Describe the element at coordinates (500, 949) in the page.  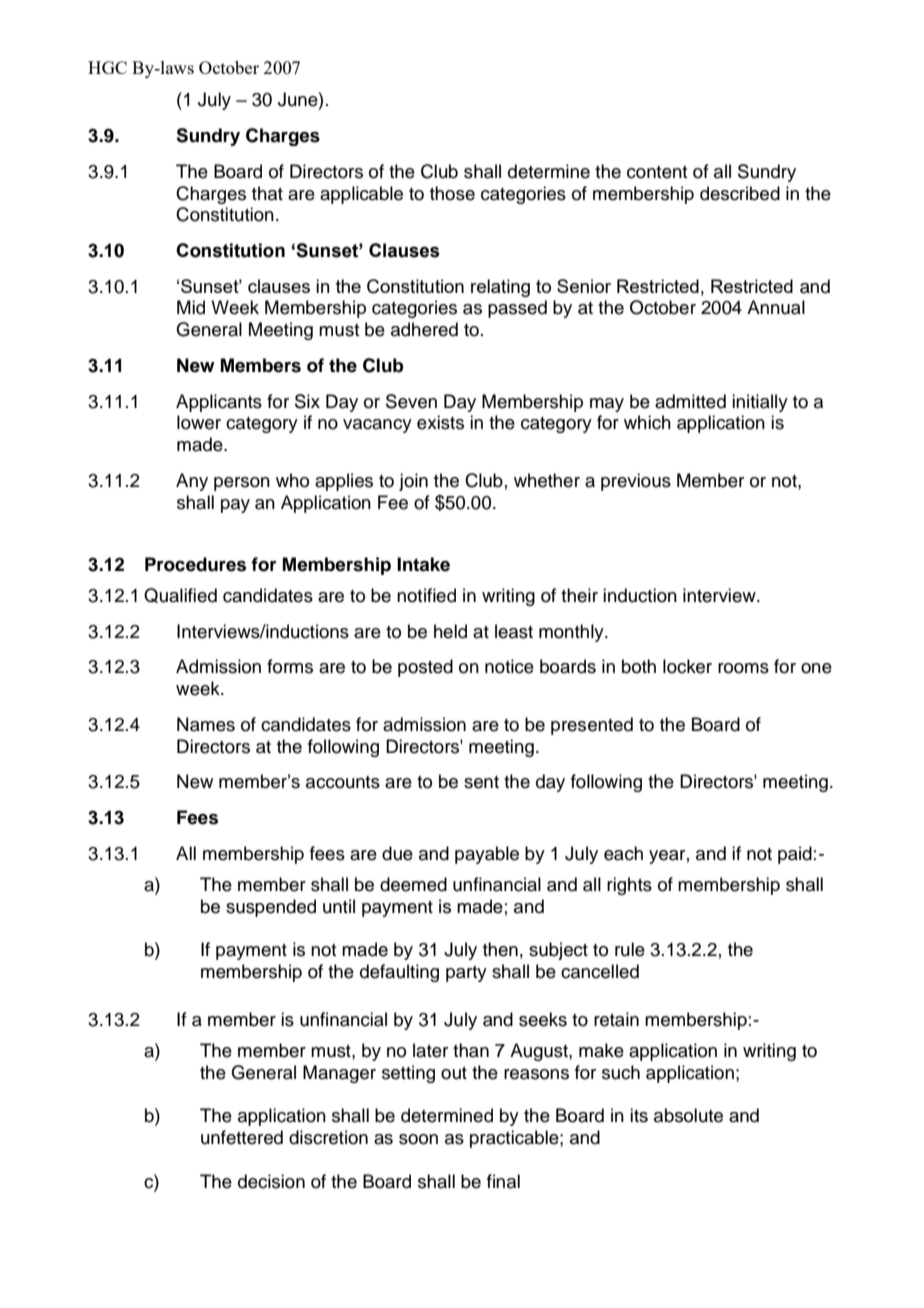
I see `then` at that location.
